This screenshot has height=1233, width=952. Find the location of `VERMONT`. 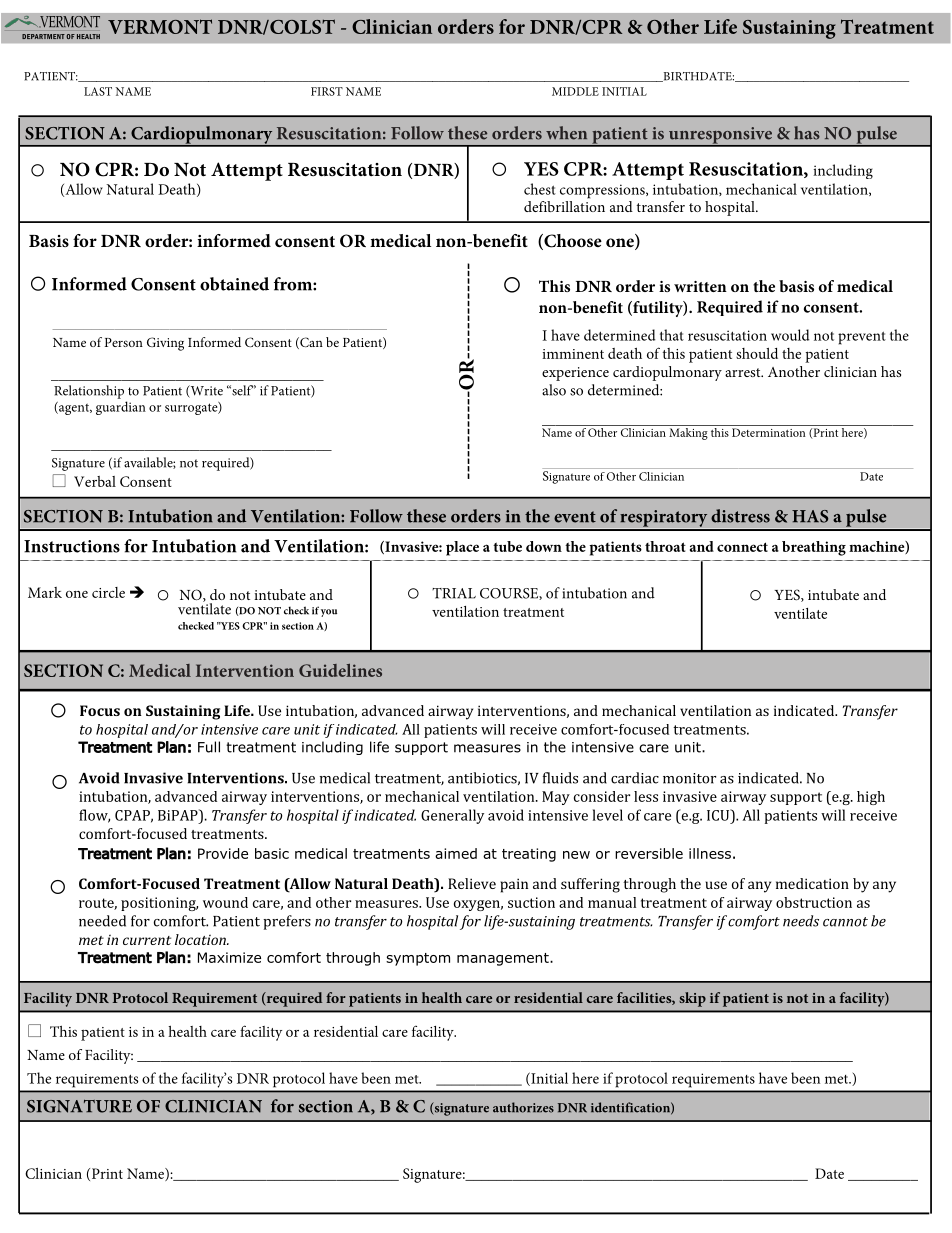

VERMONT is located at coordinates (160, 26).
